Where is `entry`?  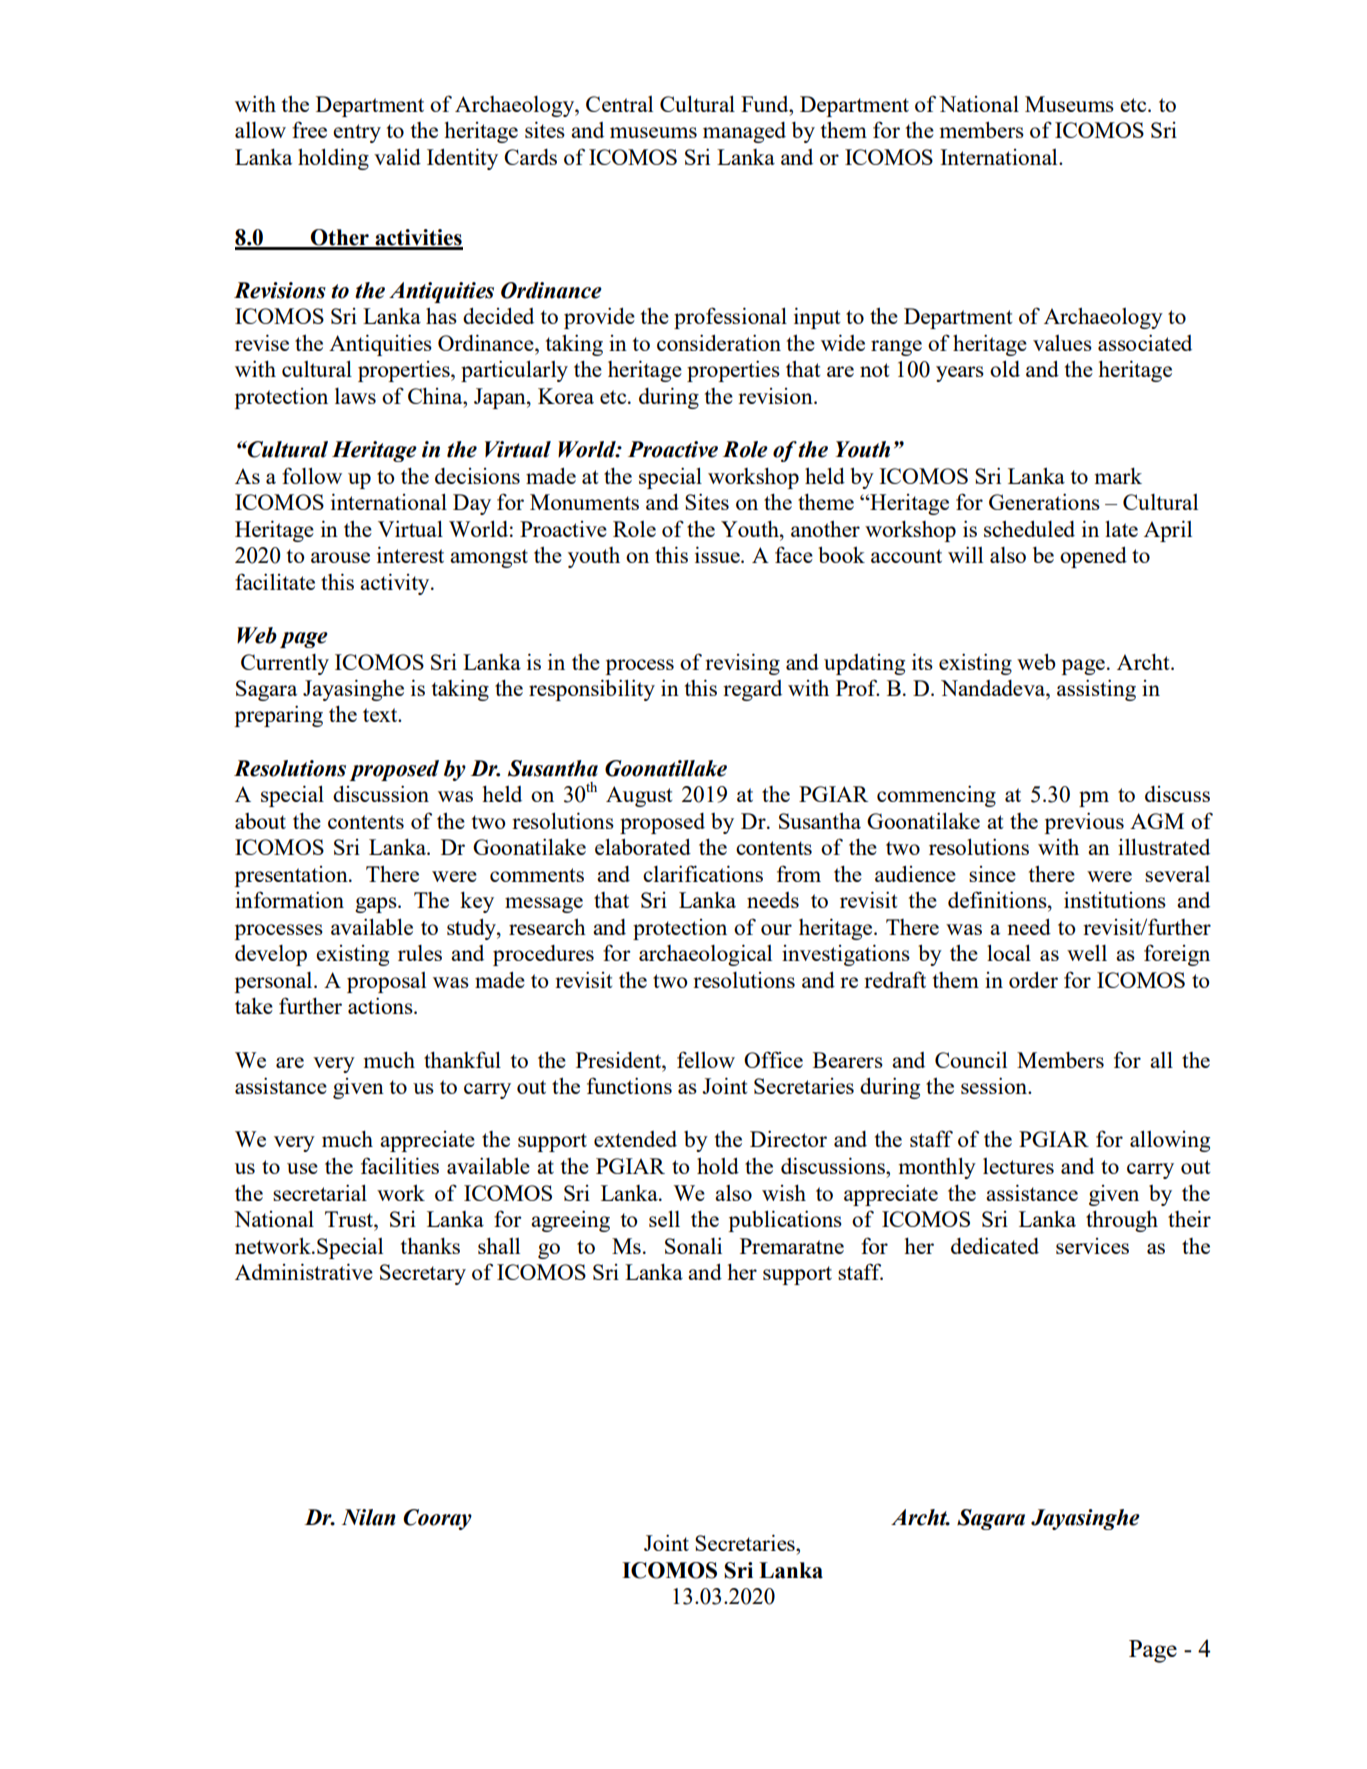 entry is located at coordinates (357, 133).
